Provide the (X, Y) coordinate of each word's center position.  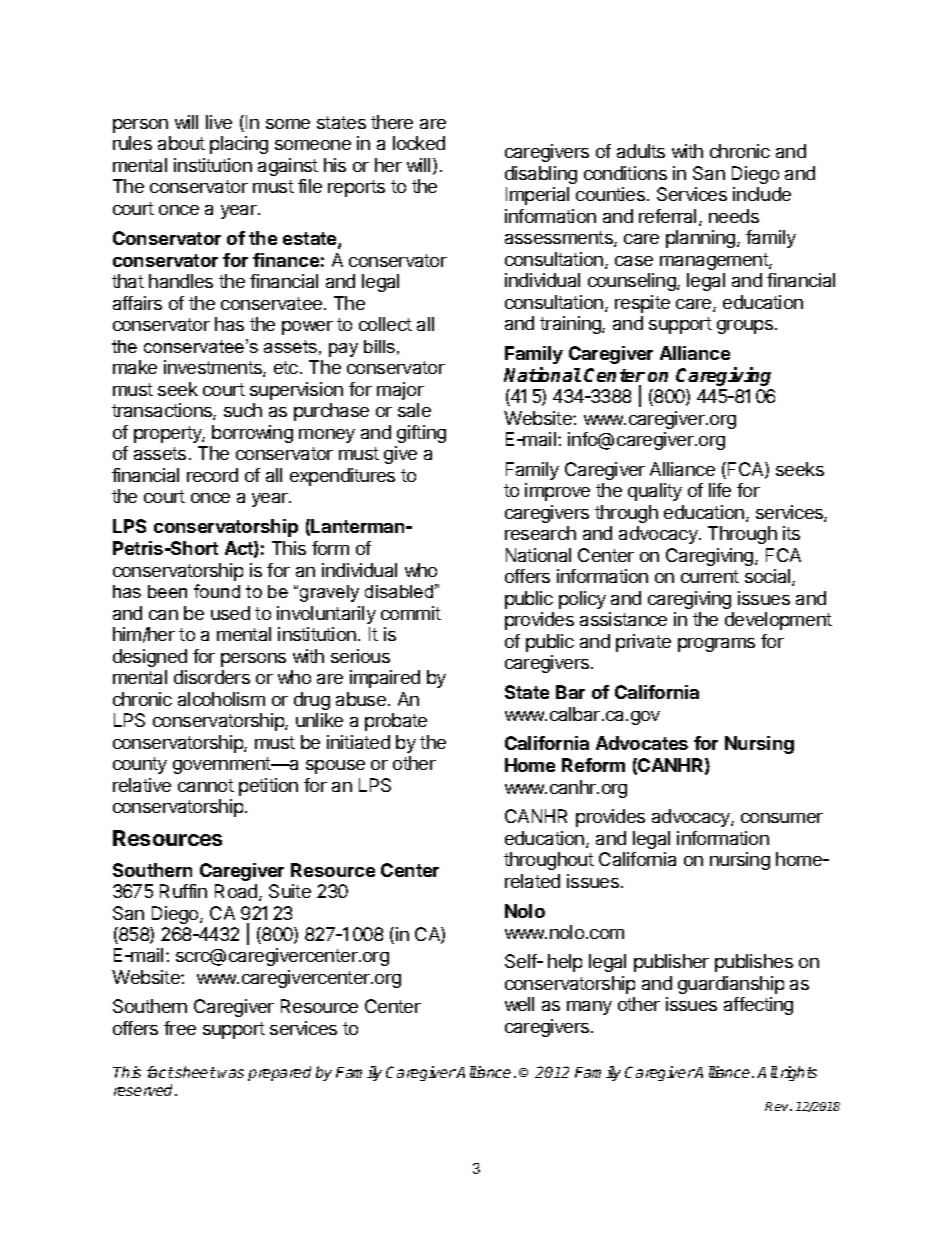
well (519, 1004)
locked (419, 143)
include (762, 194)
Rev (778, 1106)
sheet (194, 1072)
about (181, 143)
